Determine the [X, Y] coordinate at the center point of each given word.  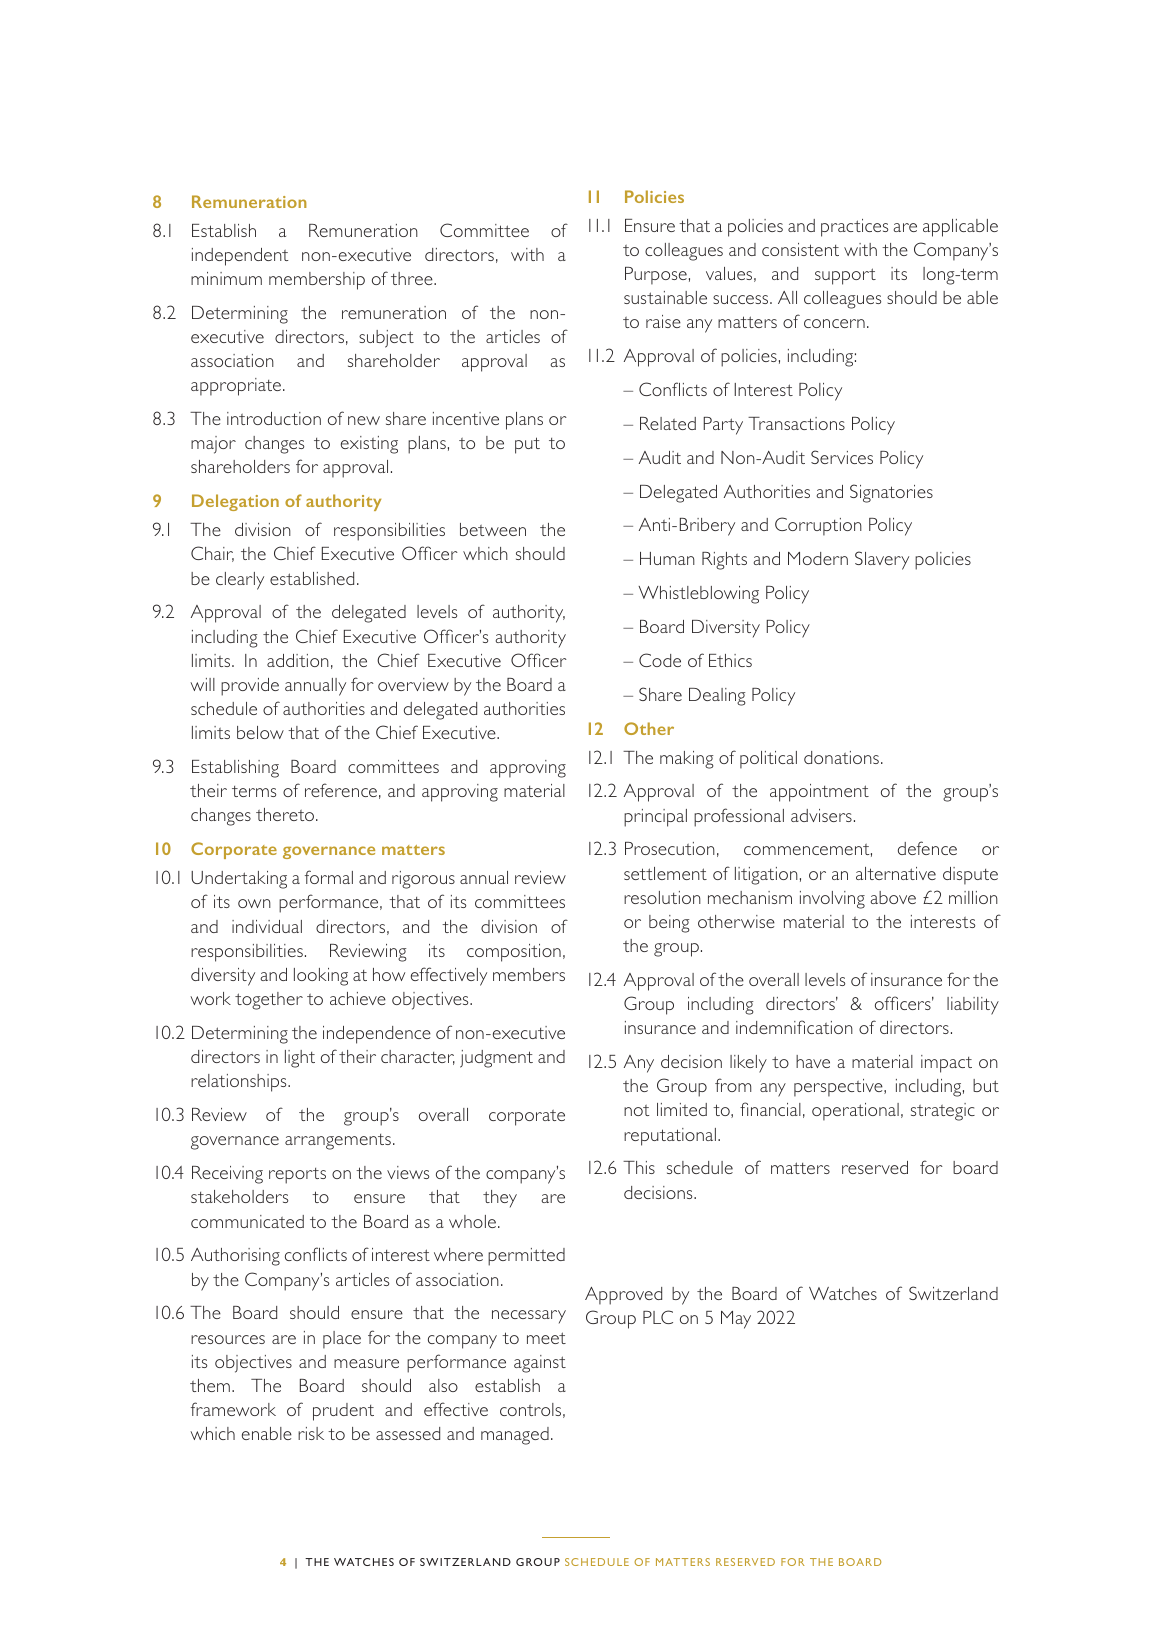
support [845, 276]
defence [927, 848]
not [636, 1110]
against [540, 1364]
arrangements [338, 1142]
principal [655, 818]
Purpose [656, 276]
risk [311, 1433]
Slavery [882, 560]
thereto [286, 814]
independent [240, 257]
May [736, 1320]
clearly [240, 581]
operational [855, 1112]
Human [667, 558]
